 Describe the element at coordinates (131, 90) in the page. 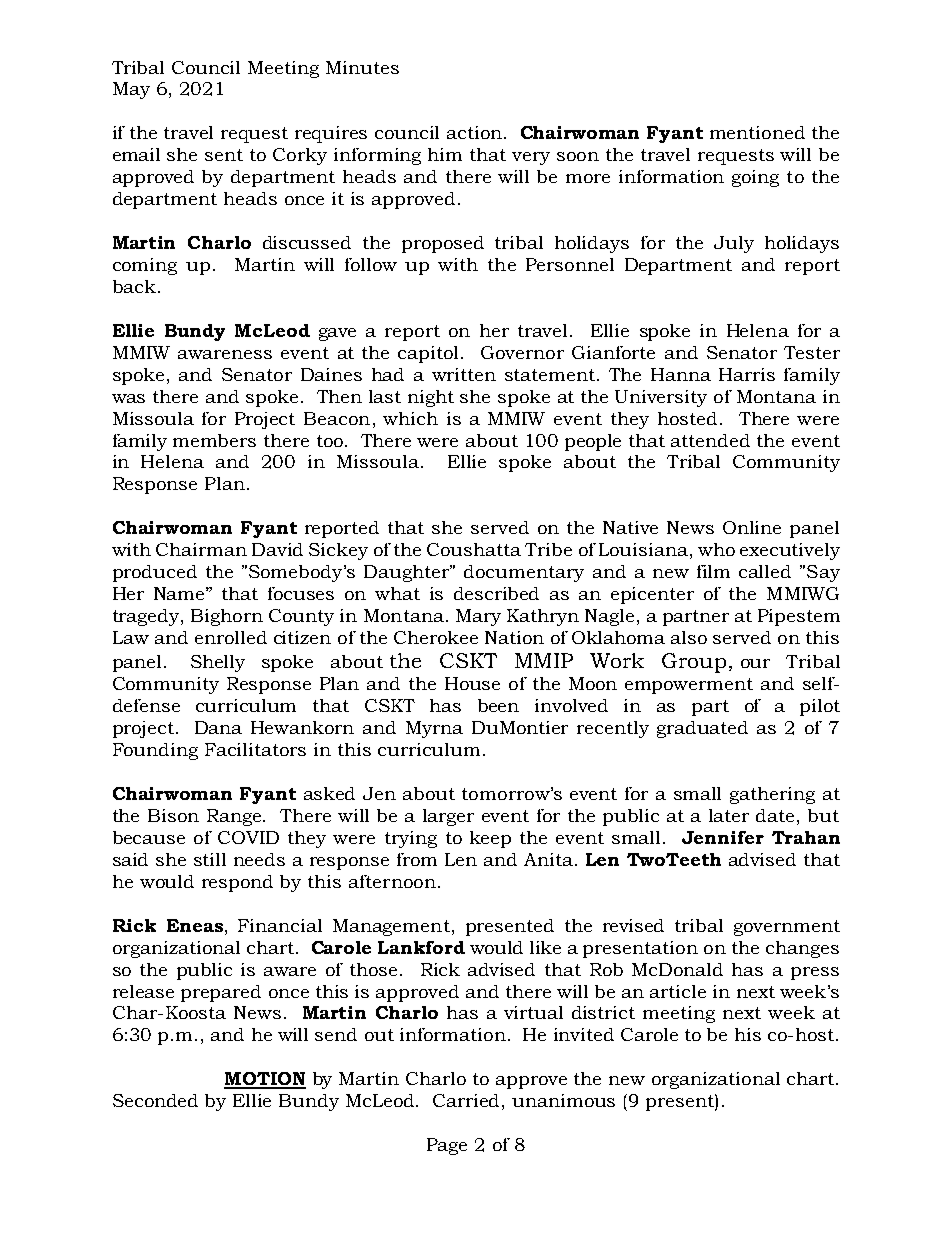

I see `May` at that location.
